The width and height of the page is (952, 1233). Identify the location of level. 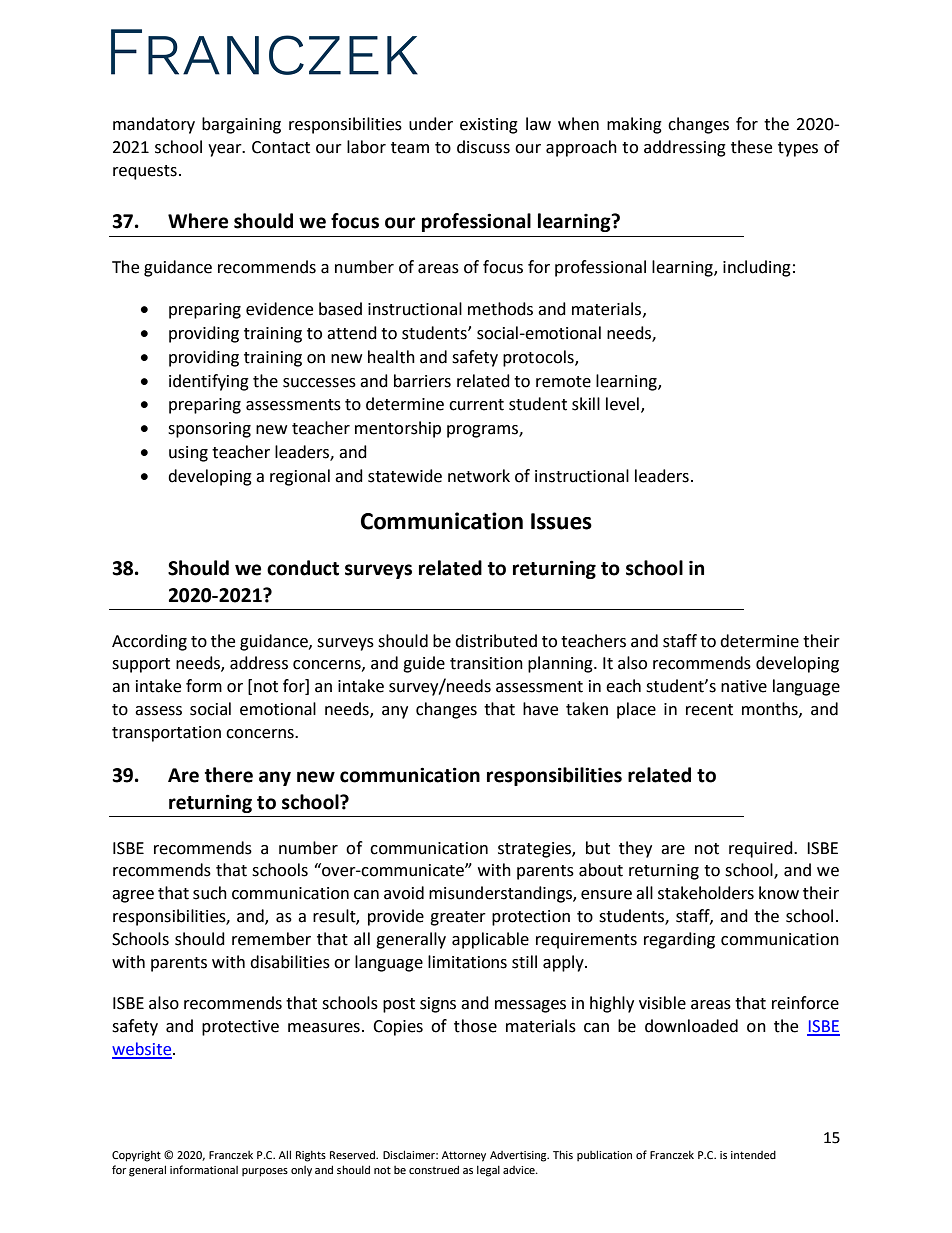
(622, 404).
